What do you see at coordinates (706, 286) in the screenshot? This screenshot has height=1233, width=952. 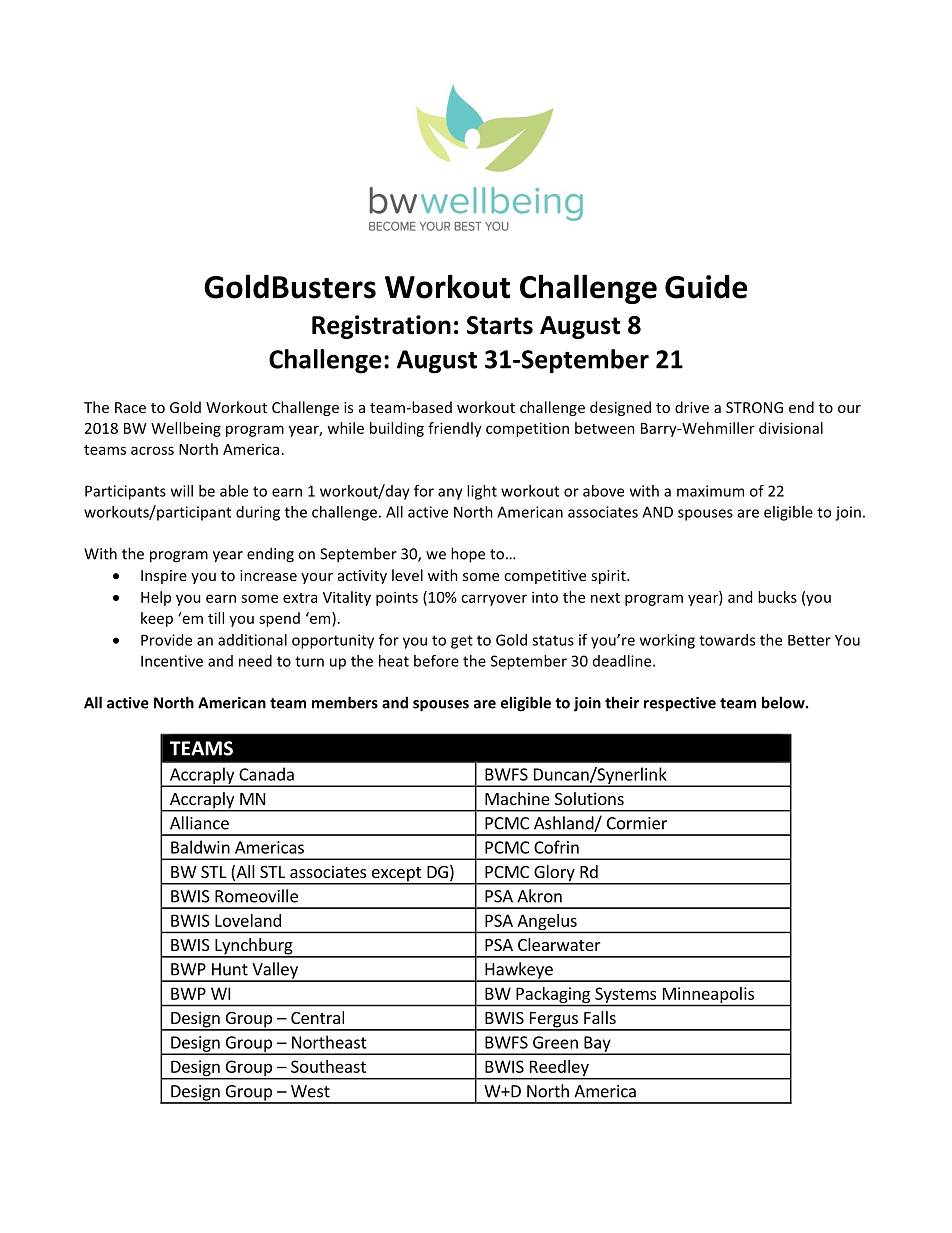 I see `Guide` at bounding box center [706, 286].
